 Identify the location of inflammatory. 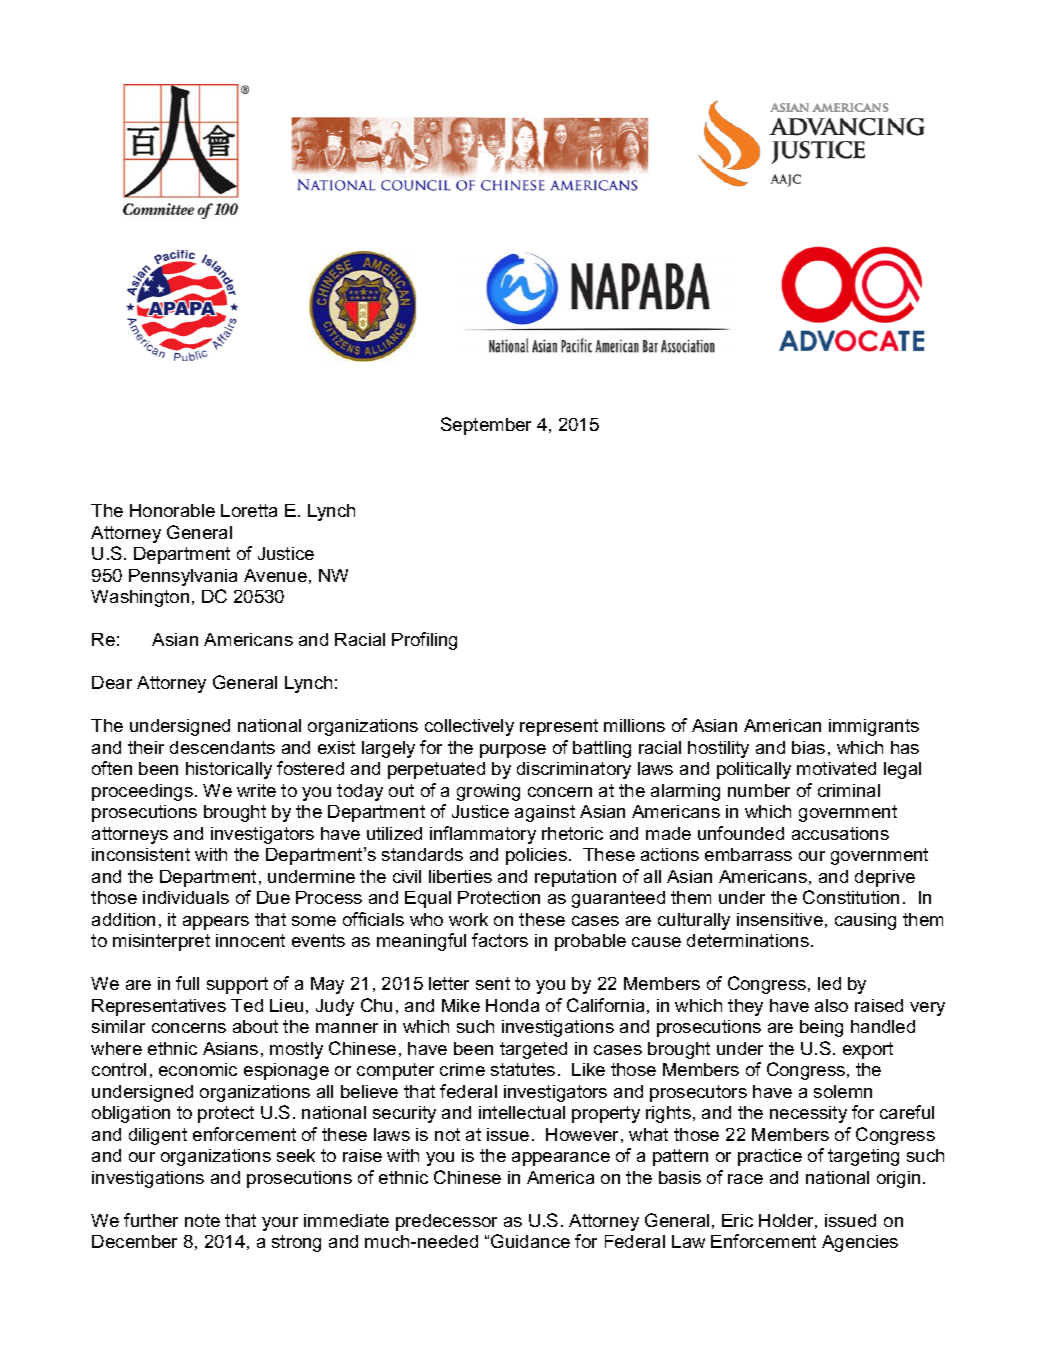
(483, 835).
